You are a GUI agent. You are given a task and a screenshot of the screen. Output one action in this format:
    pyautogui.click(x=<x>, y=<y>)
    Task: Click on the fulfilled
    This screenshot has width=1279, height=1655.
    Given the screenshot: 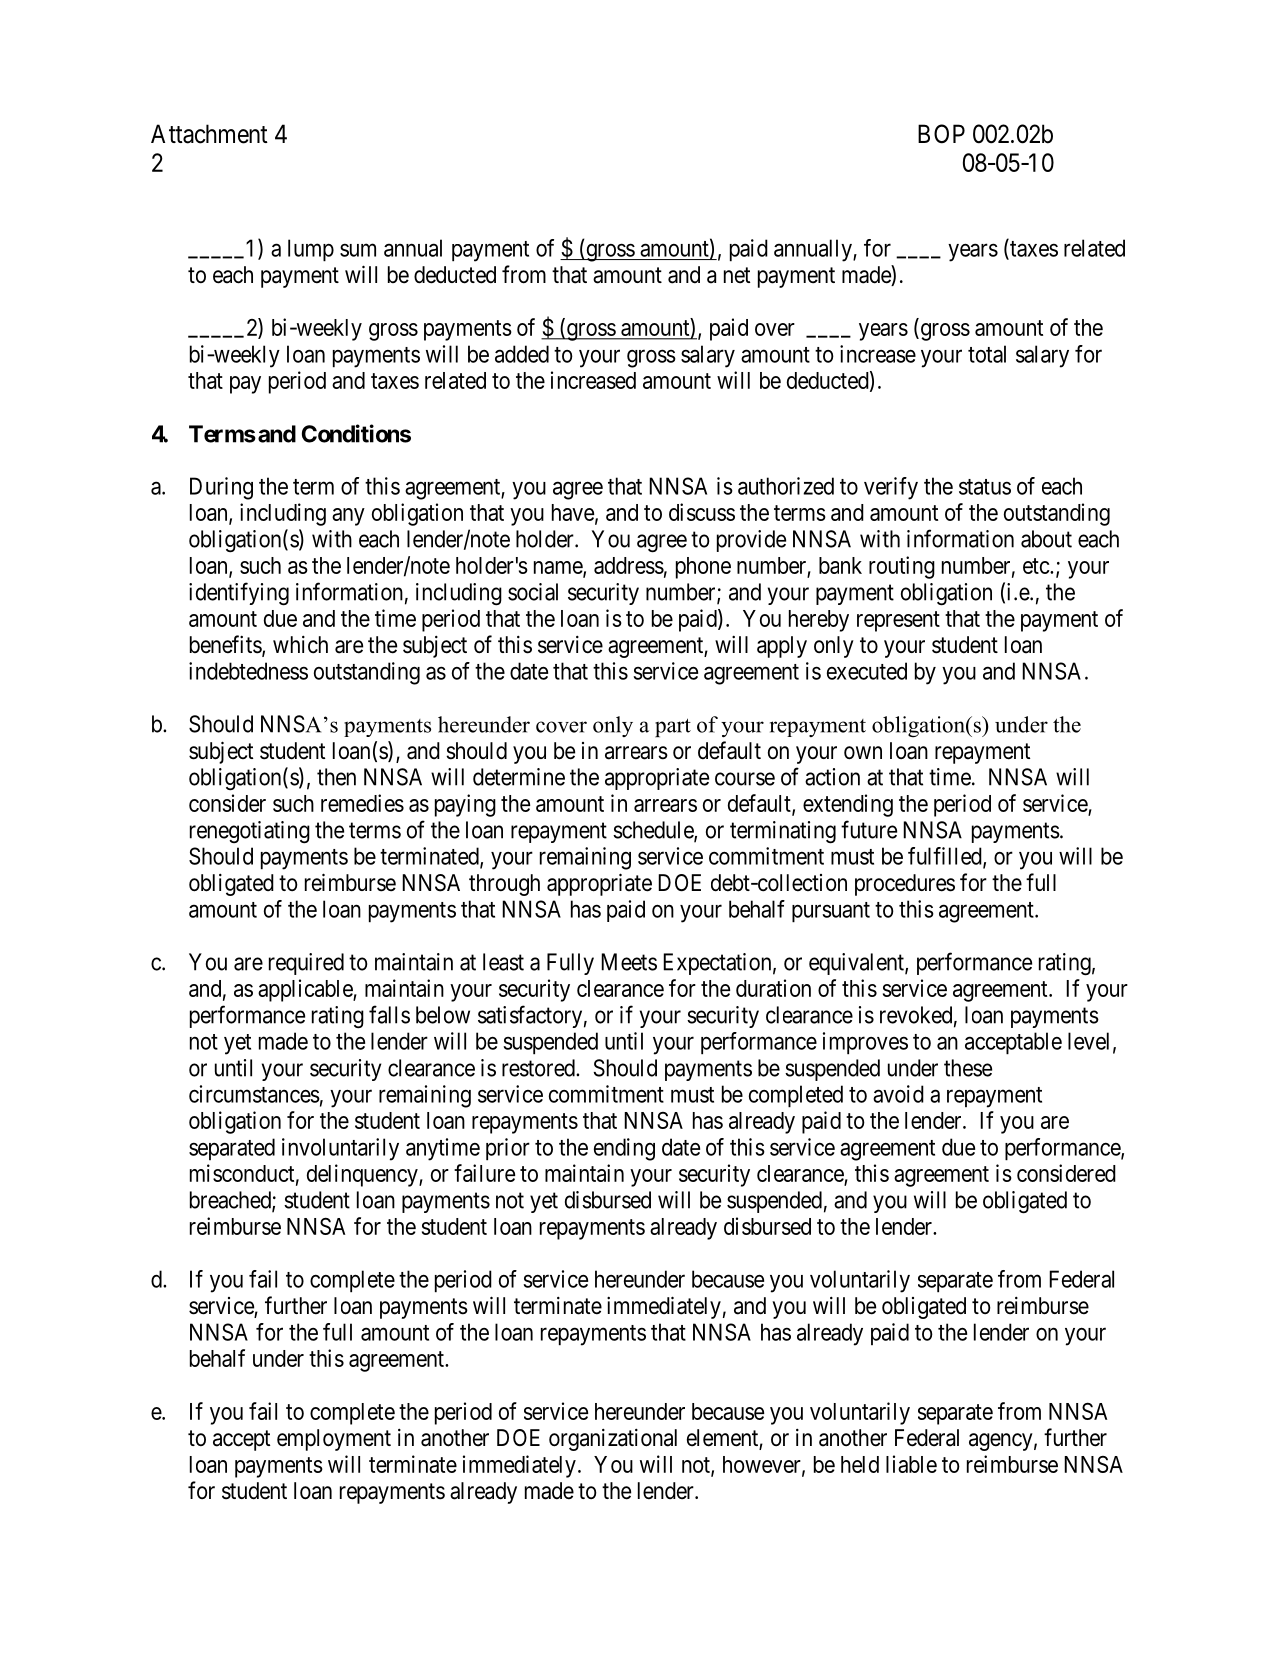 What is the action you would take?
    pyautogui.click(x=946, y=857)
